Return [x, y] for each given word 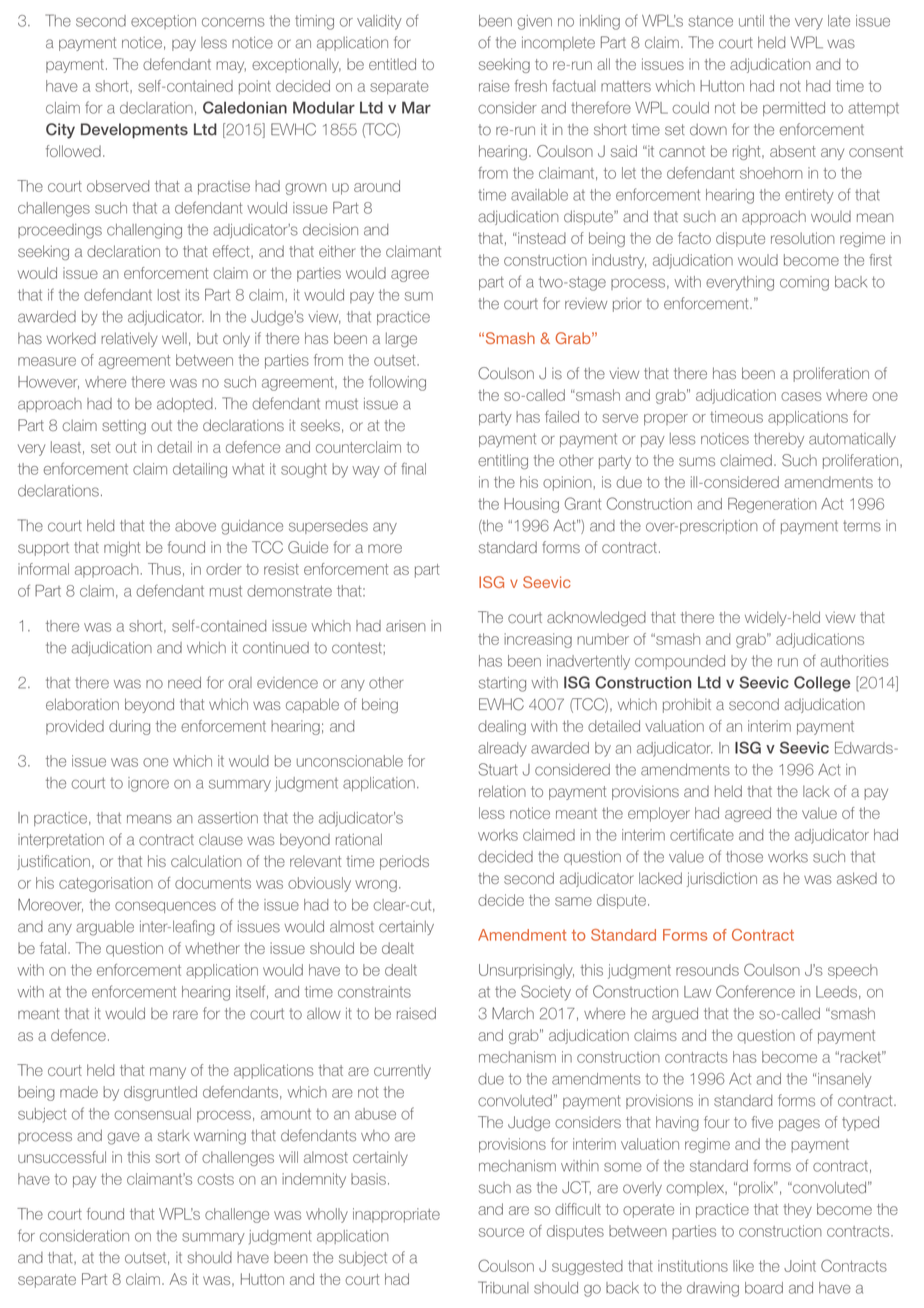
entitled [392, 64]
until [751, 21]
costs [215, 1179]
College [822, 684]
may [231, 67]
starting [502, 684]
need [184, 683]
